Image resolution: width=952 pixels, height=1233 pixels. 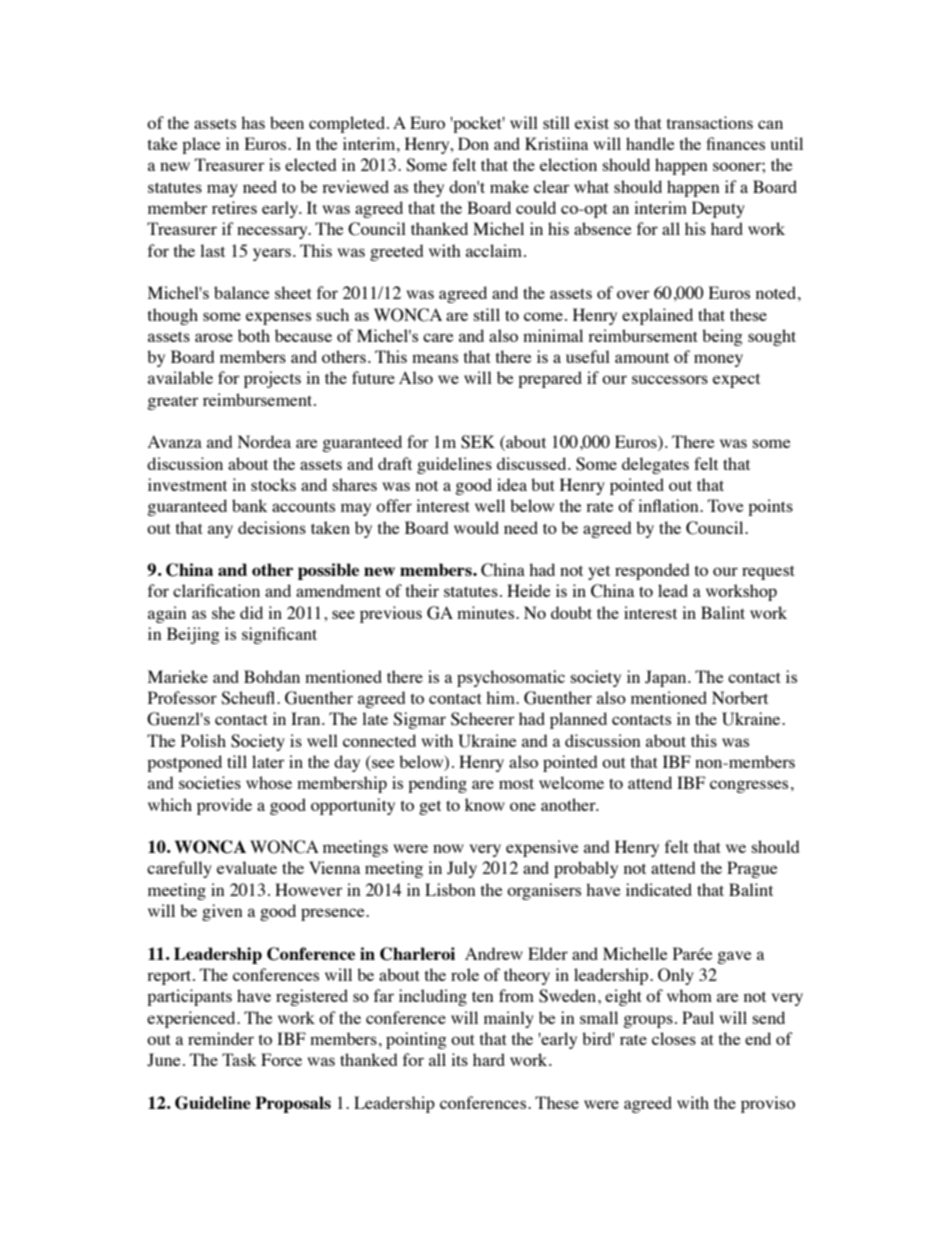 What do you see at coordinates (201, 145) in the screenshot?
I see `place` at bounding box center [201, 145].
